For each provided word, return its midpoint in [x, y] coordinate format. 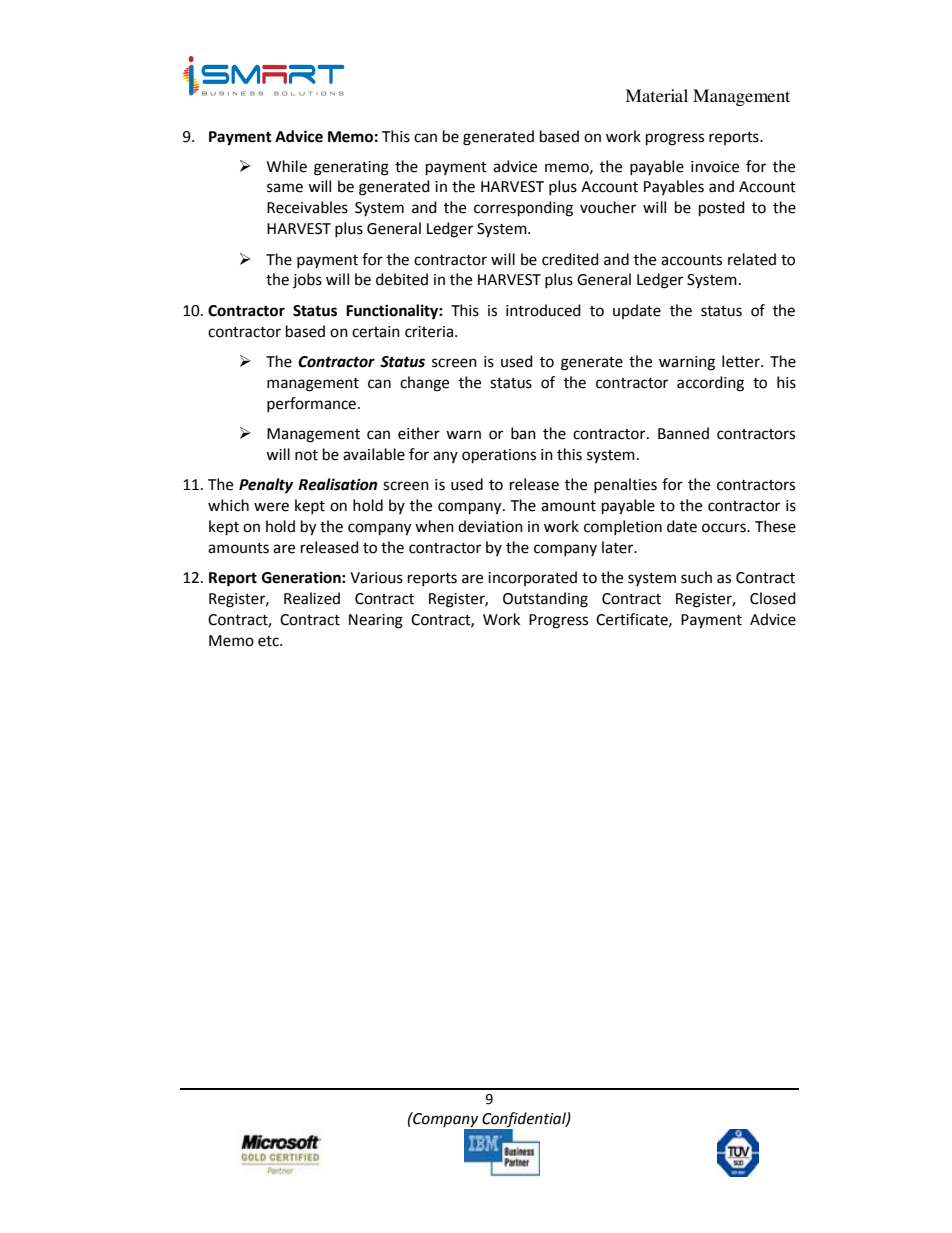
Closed [773, 598]
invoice [715, 167]
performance [313, 404]
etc [269, 641]
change [424, 384]
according [710, 384]
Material [656, 95]
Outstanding [545, 600]
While [287, 166]
